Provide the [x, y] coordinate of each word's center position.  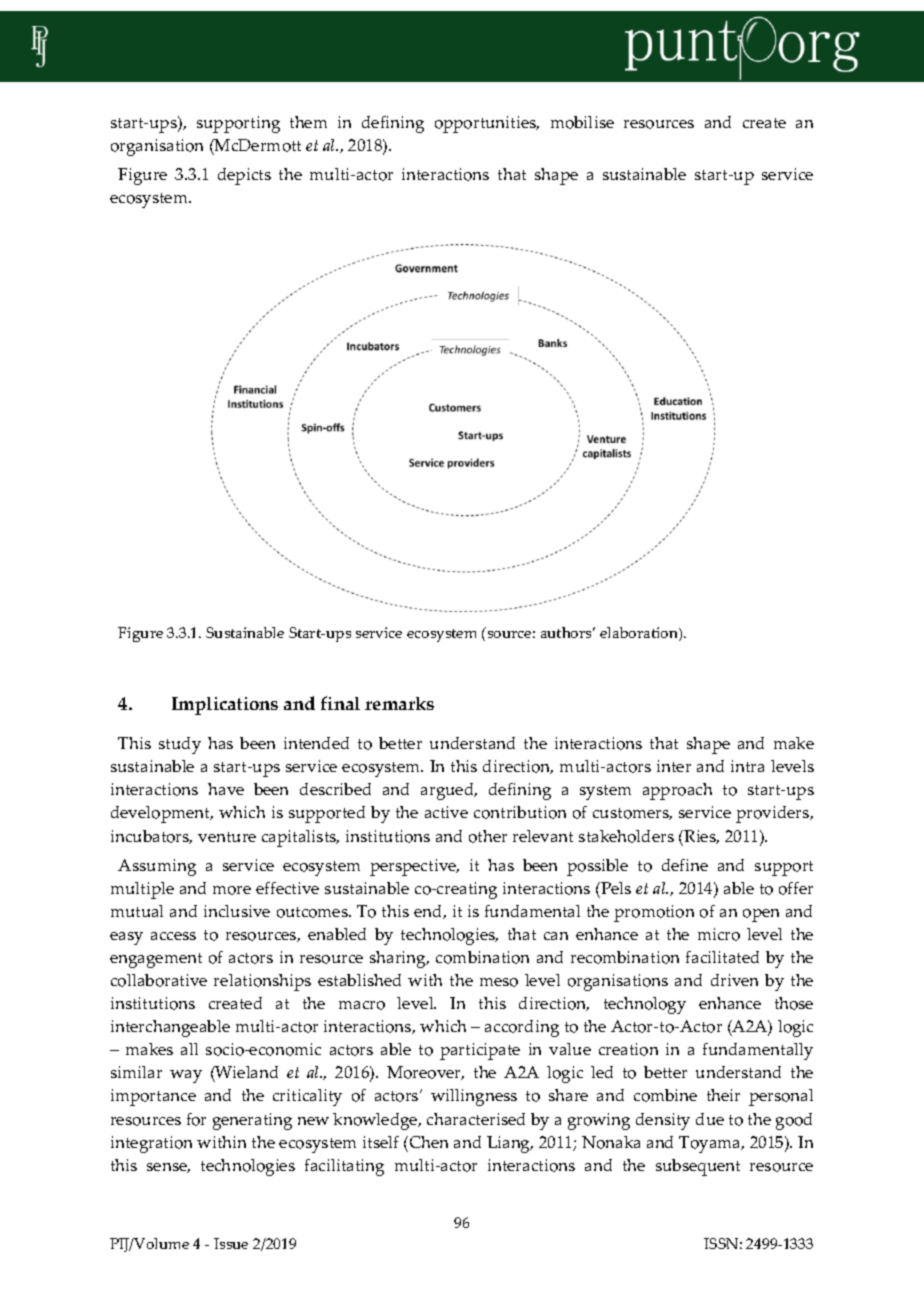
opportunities [487, 124]
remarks [399, 703]
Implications [225, 706]
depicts [244, 176]
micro [719, 934]
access [173, 936]
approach [677, 791]
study [180, 745]
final [340, 703]
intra [747, 766]
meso [499, 982]
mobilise [582, 122]
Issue [231, 1243]
